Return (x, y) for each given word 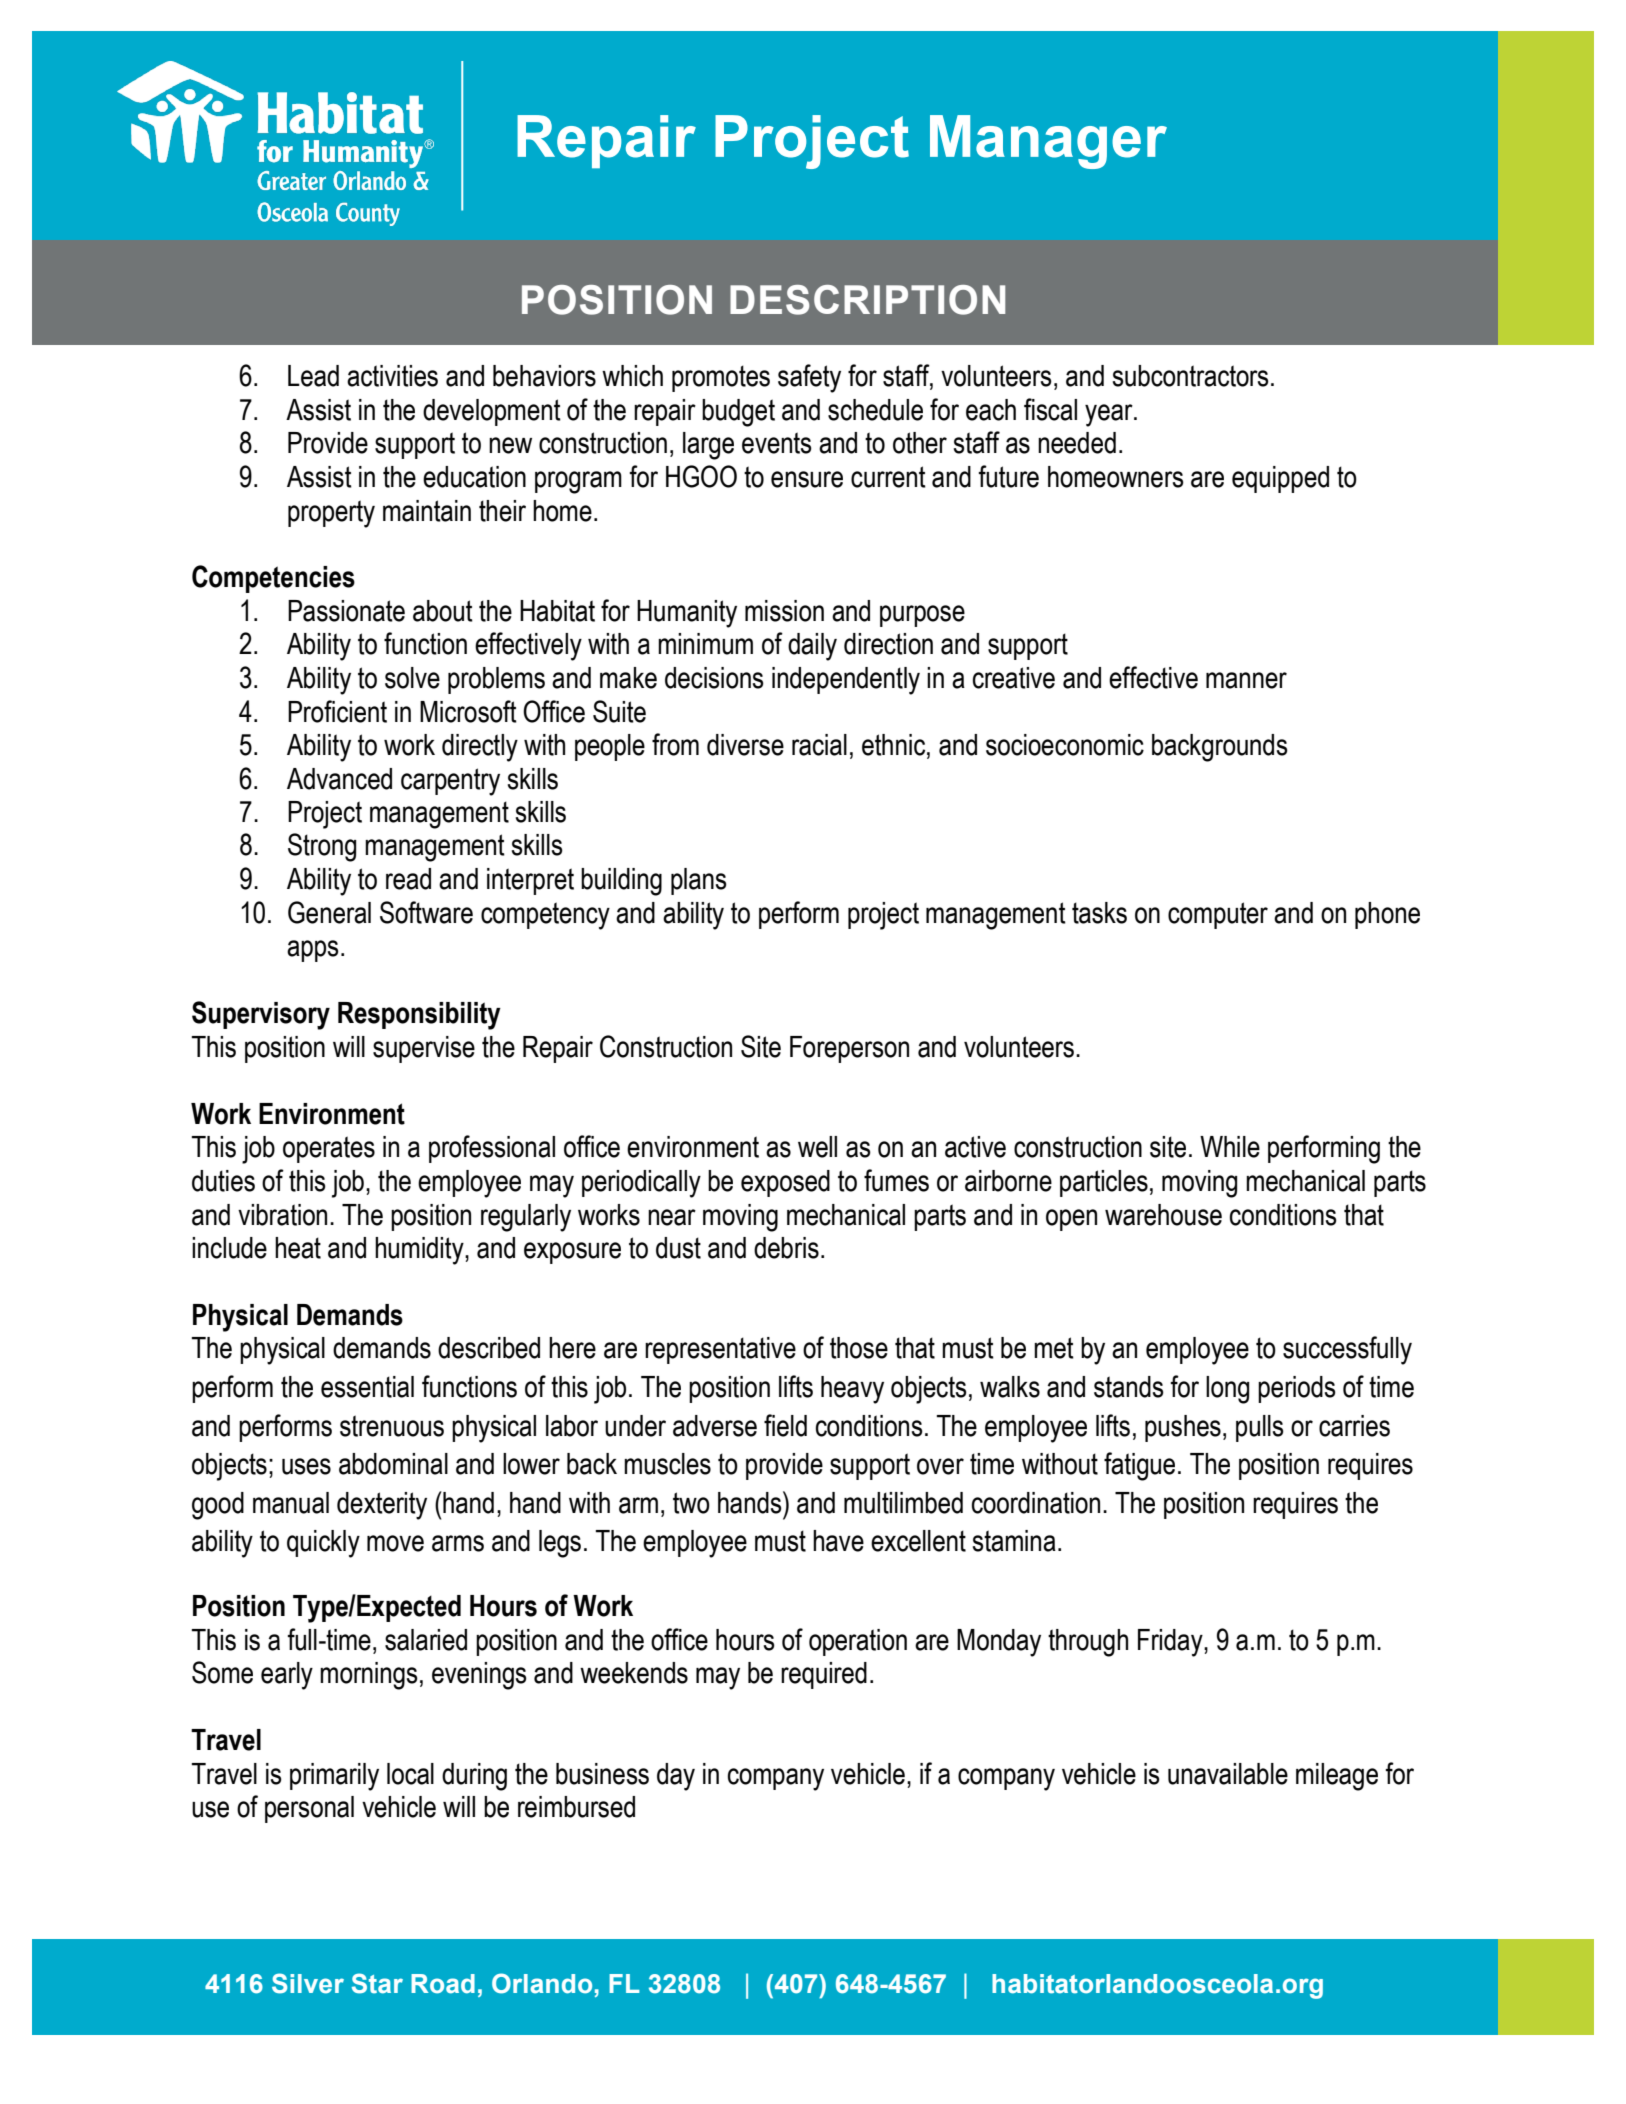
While (1230, 1147)
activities (392, 376)
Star (377, 1983)
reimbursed (576, 1807)
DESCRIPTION (867, 300)
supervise (424, 1049)
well (817, 1147)
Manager (1048, 142)
